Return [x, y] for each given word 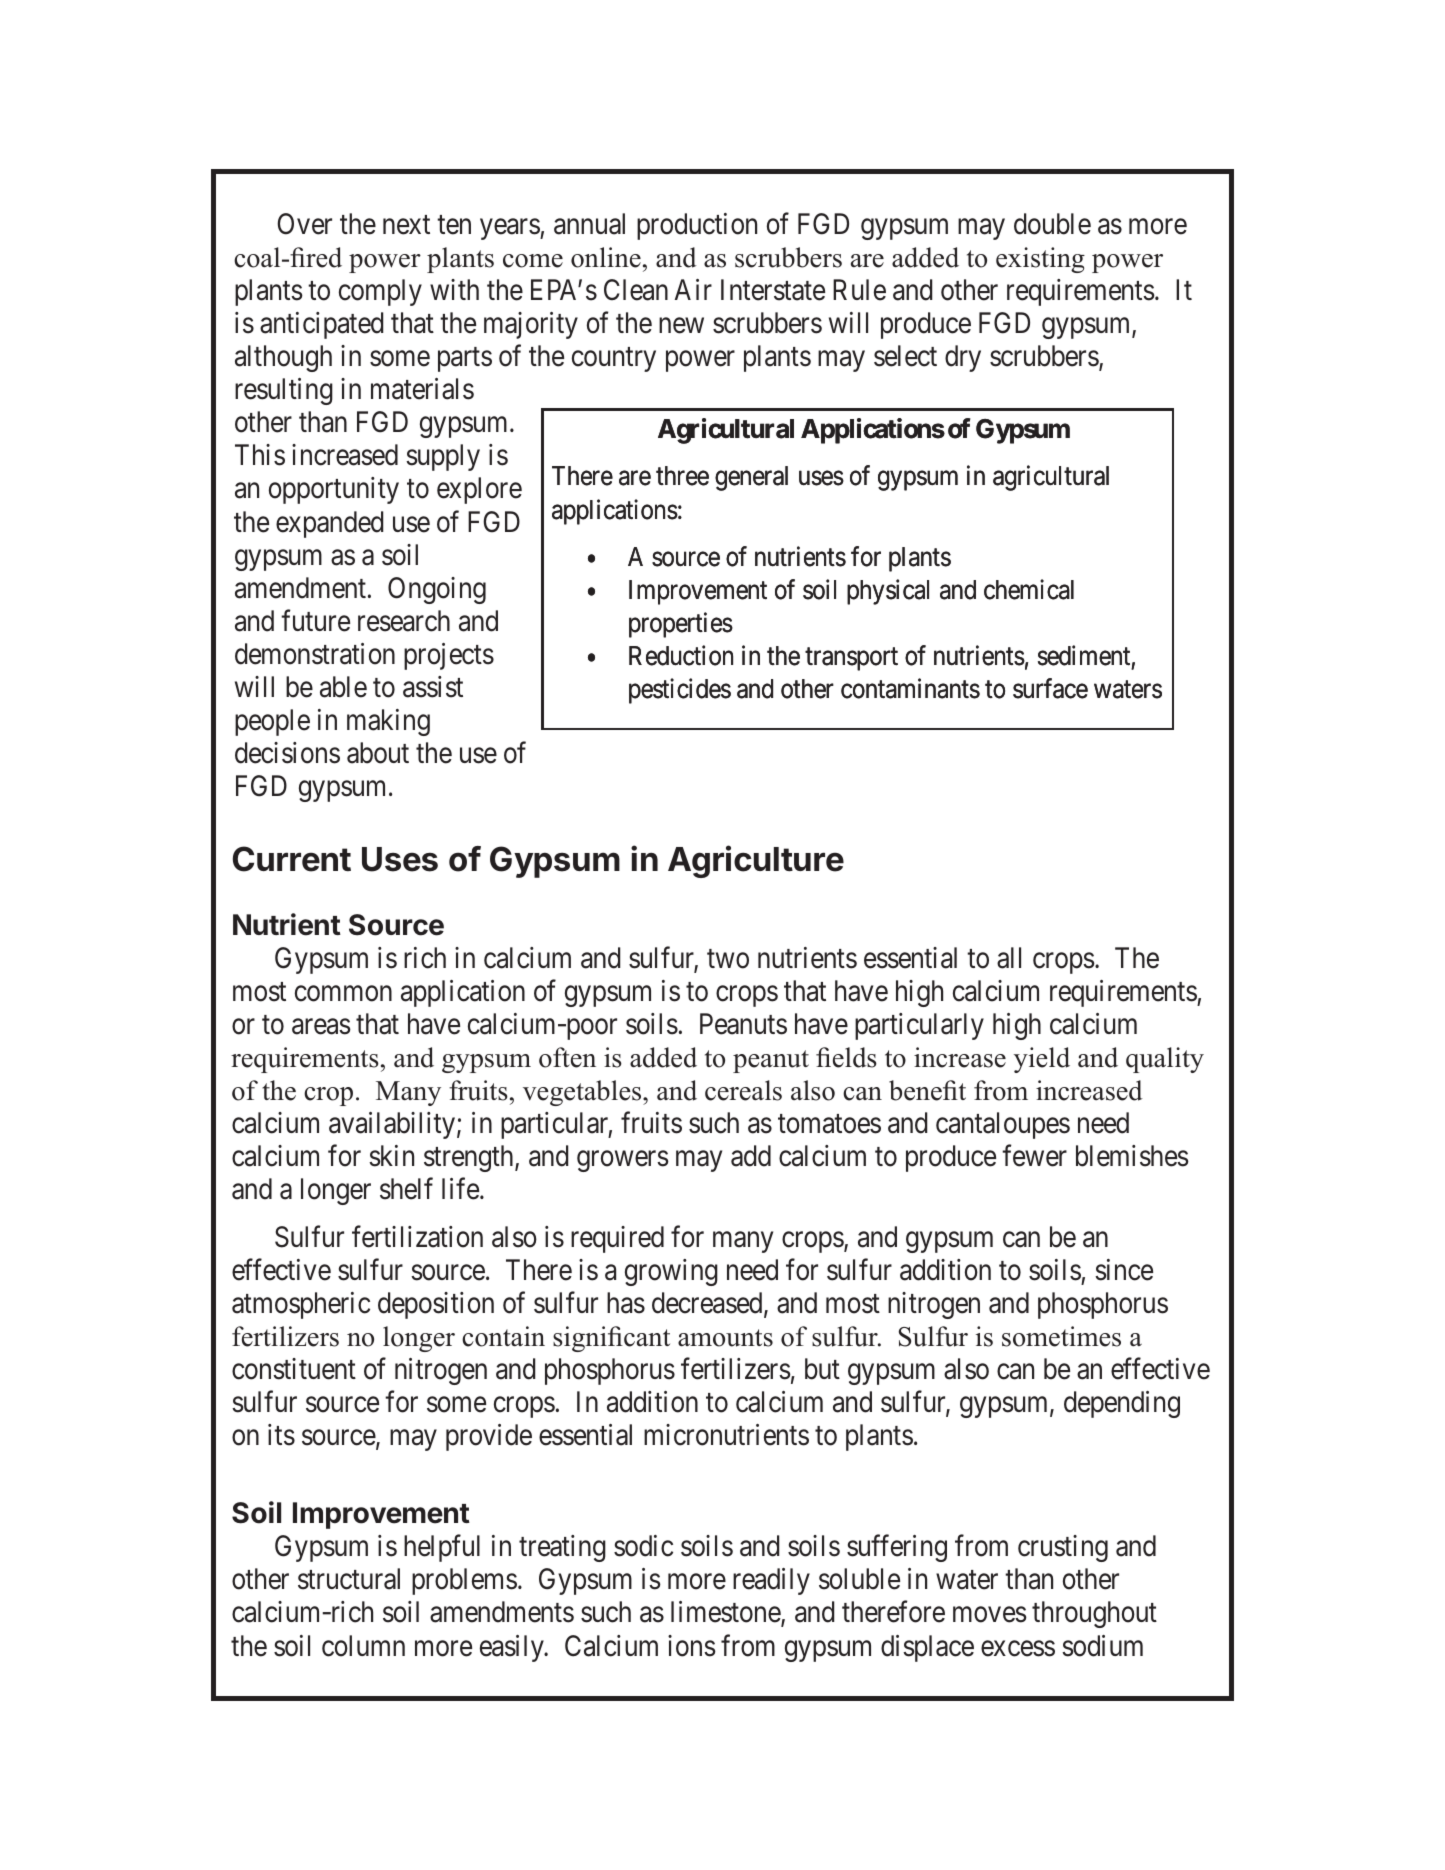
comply [380, 292]
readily [771, 1581]
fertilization [417, 1236]
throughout [1094, 1614]
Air [693, 289]
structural [349, 1579]
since [1124, 1270]
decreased [708, 1304]
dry [963, 358]
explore [479, 490]
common [343, 994]
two [728, 959]
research [404, 621]
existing [1040, 260]
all [1009, 958]
